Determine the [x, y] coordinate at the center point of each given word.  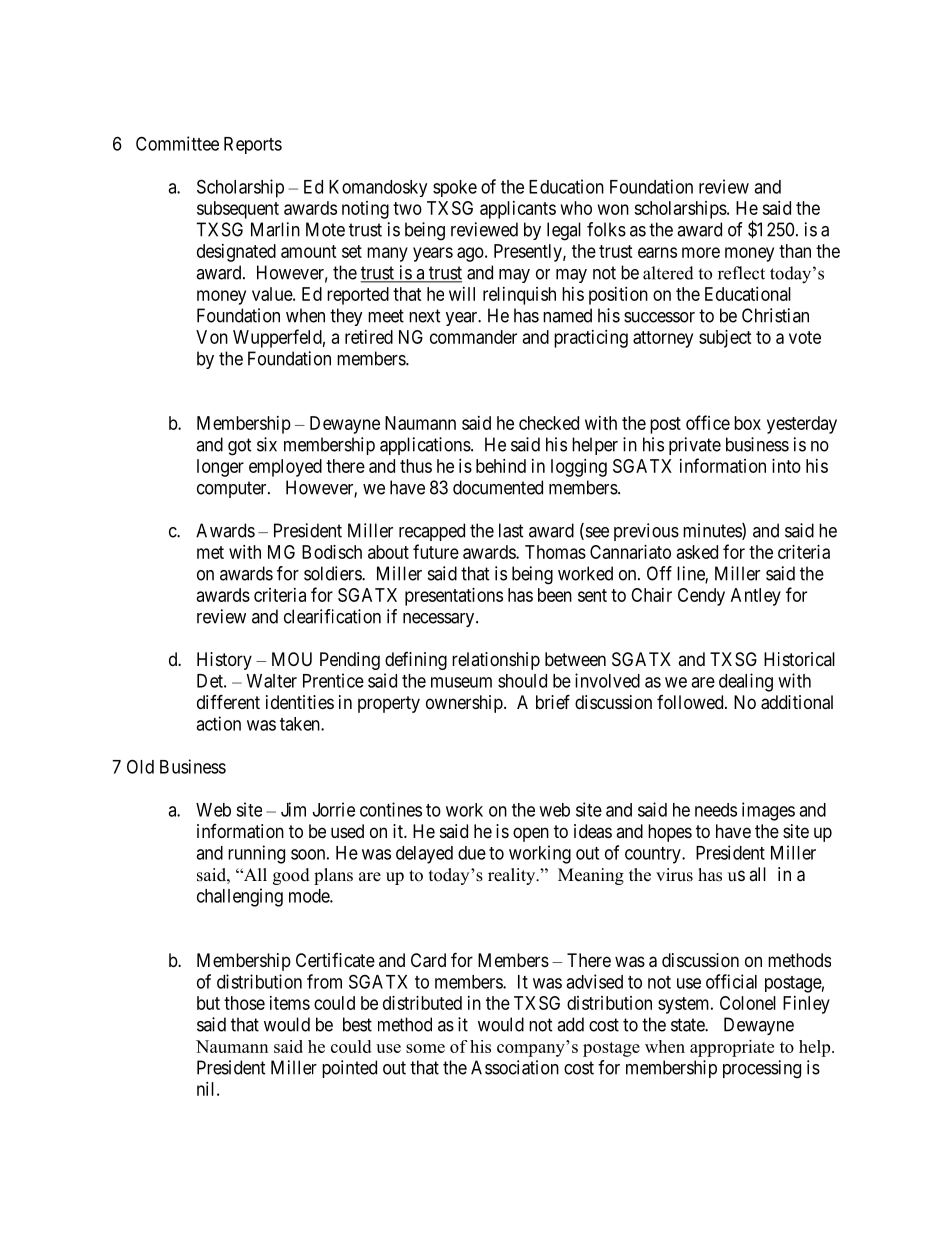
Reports [253, 145]
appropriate [732, 1048]
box [747, 423]
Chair [651, 595]
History [224, 661]
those [244, 1003]
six [267, 444]
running [256, 854]
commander [473, 337]
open [531, 834]
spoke [455, 188]
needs [716, 810]
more [701, 252]
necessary [440, 620]
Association [515, 1067]
